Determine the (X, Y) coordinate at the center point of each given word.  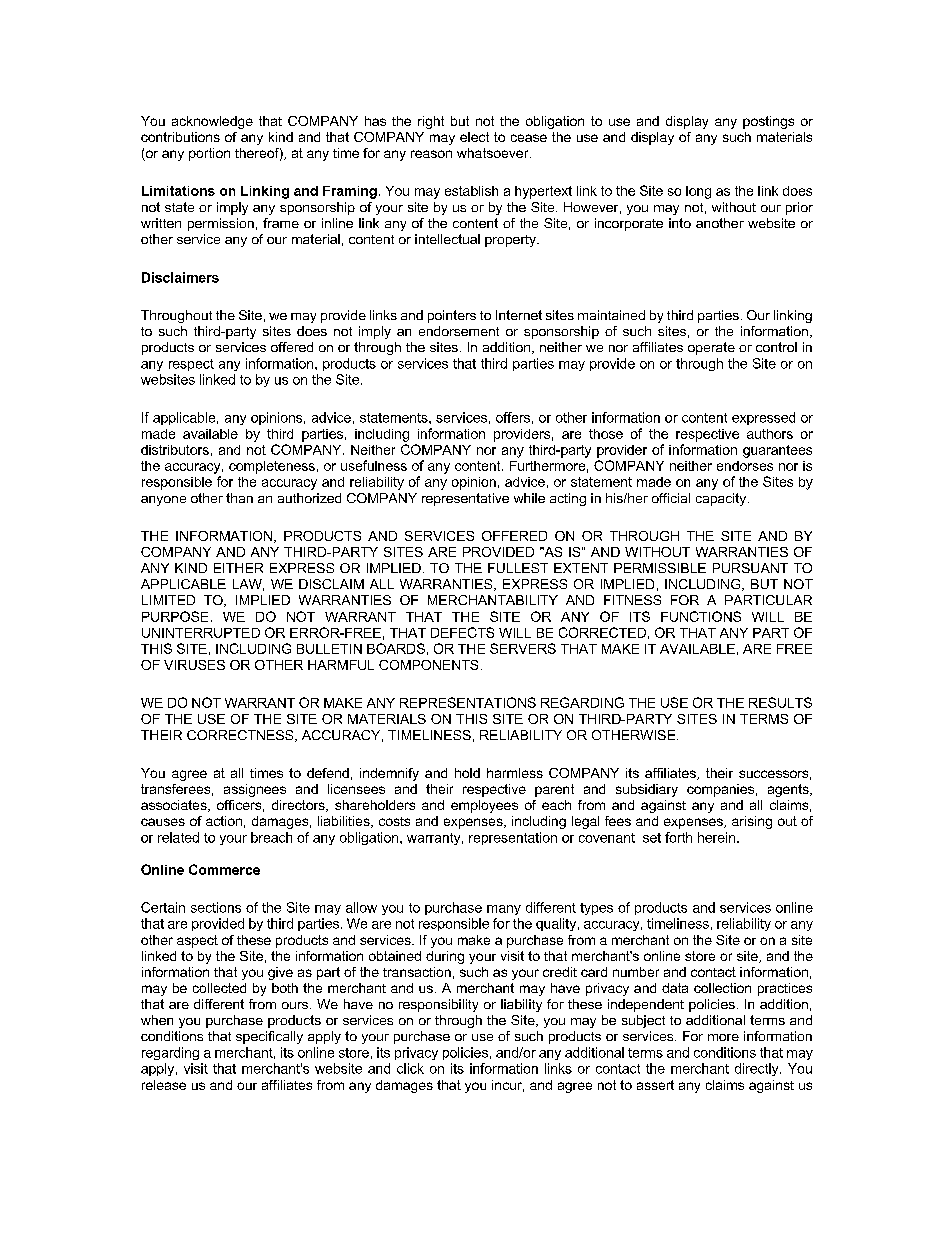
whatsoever (494, 153)
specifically (269, 1037)
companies (720, 790)
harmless (515, 773)
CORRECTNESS (241, 736)
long (698, 192)
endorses (745, 466)
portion (209, 154)
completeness (272, 467)
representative (465, 499)
